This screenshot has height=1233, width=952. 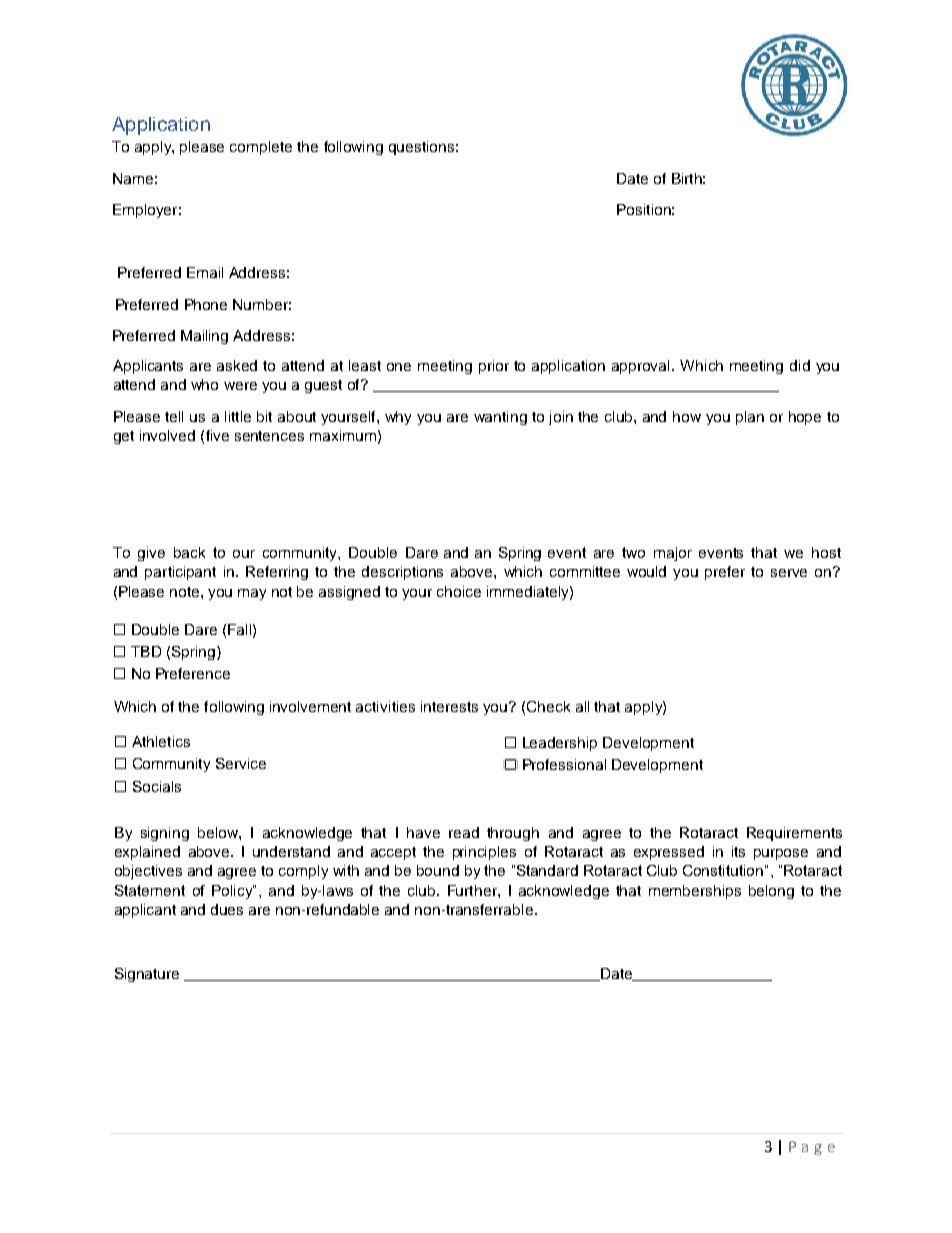 I want to click on Leadership, so click(x=560, y=744).
